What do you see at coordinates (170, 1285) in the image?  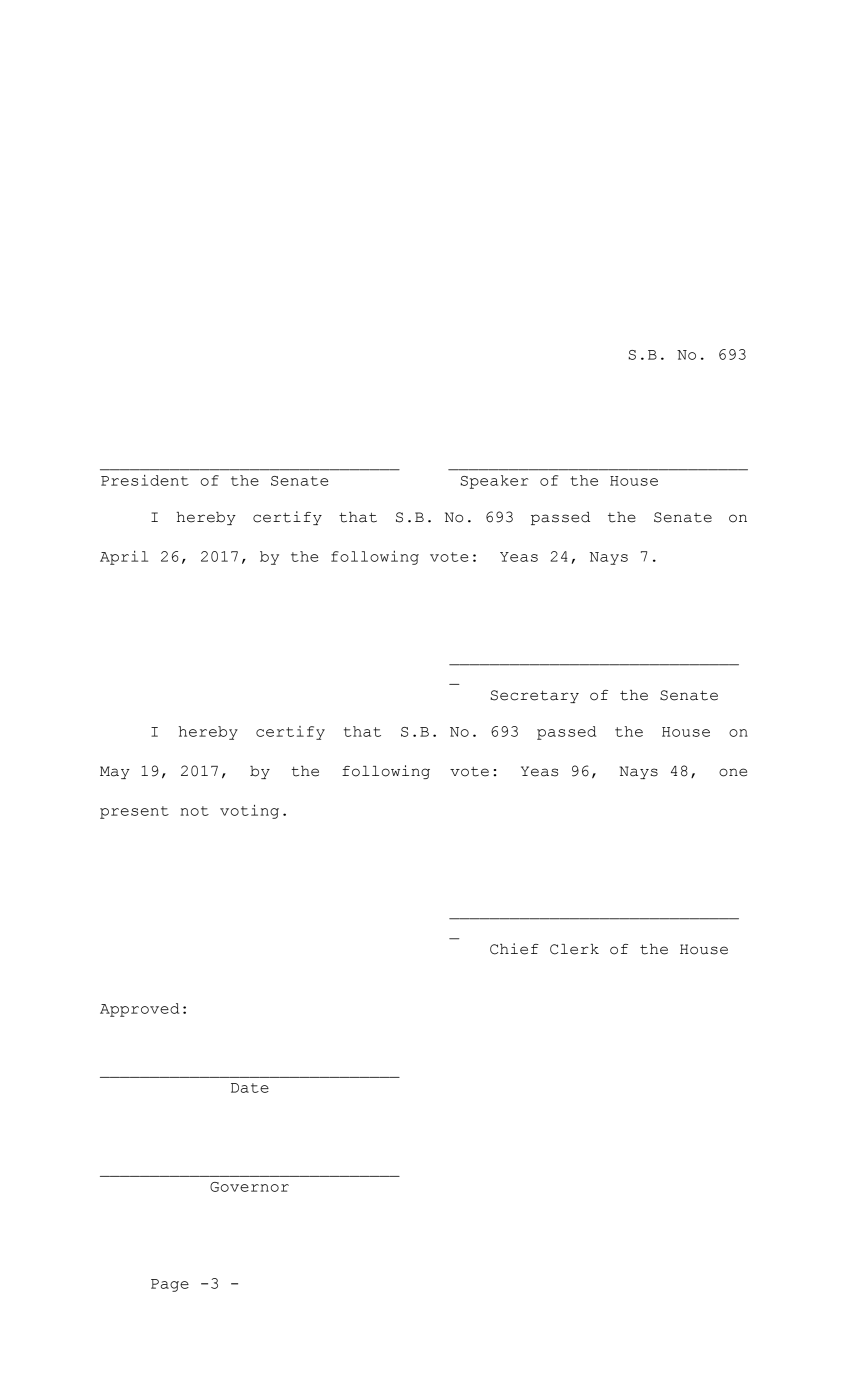 I see `Page` at bounding box center [170, 1285].
